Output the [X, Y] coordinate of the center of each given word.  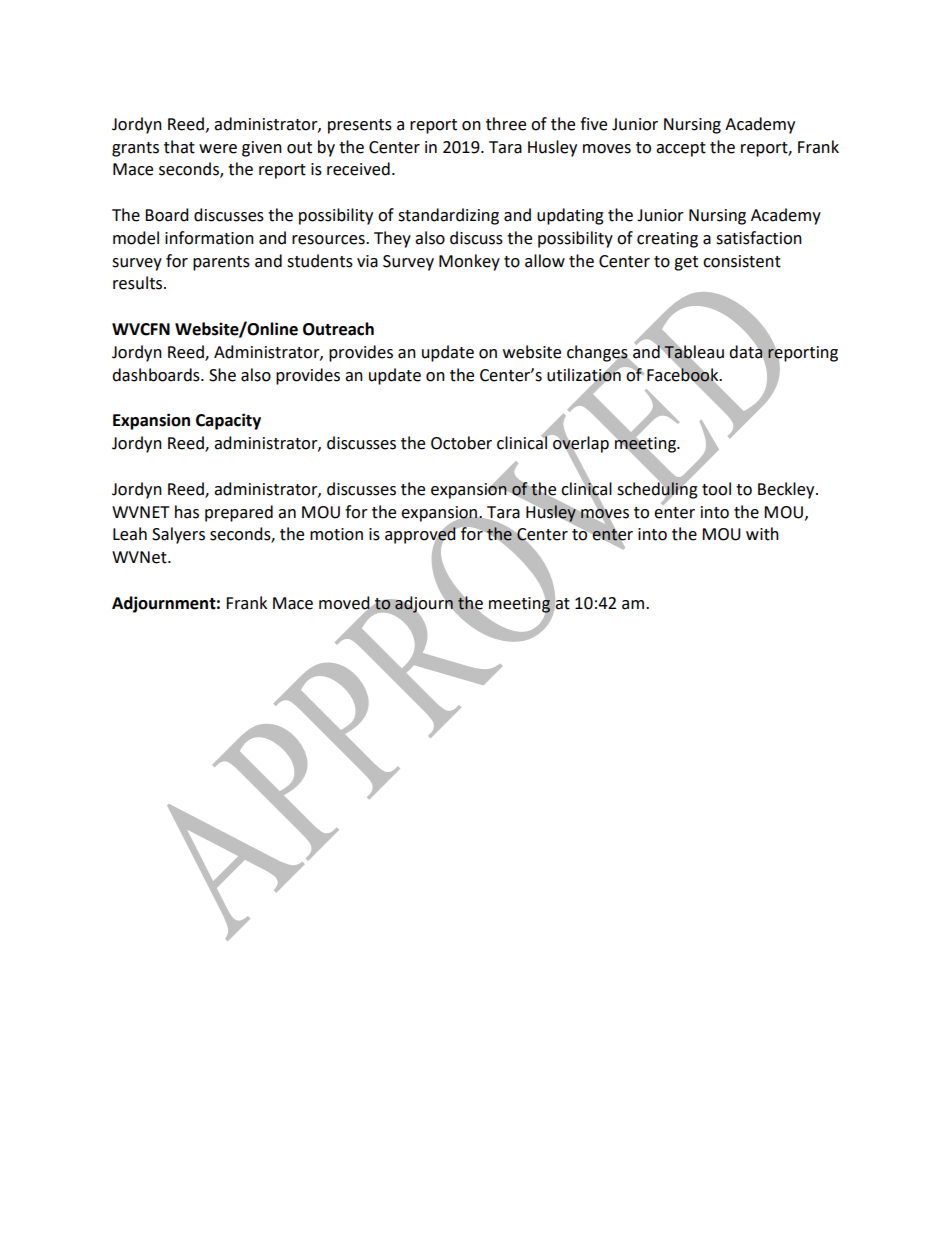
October [461, 443]
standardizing [448, 216]
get [686, 263]
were [218, 149]
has [187, 512]
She [222, 375]
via [367, 261]
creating [667, 240]
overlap [580, 444]
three [506, 124]
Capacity [228, 421]
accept [681, 149]
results [139, 283]
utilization [585, 374]
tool [716, 489]
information [209, 238]
